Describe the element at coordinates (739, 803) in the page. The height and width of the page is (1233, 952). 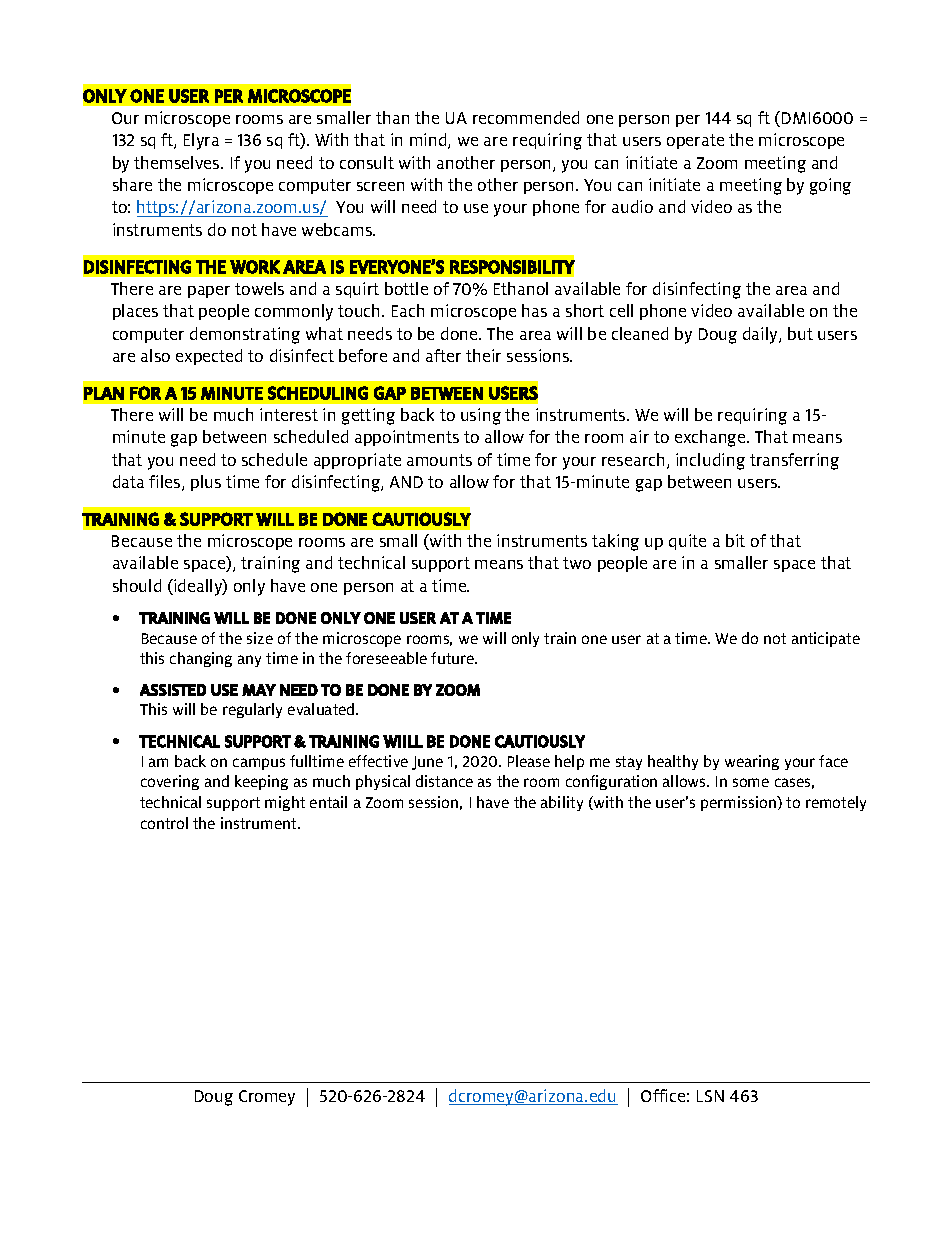
I see `permission` at that location.
